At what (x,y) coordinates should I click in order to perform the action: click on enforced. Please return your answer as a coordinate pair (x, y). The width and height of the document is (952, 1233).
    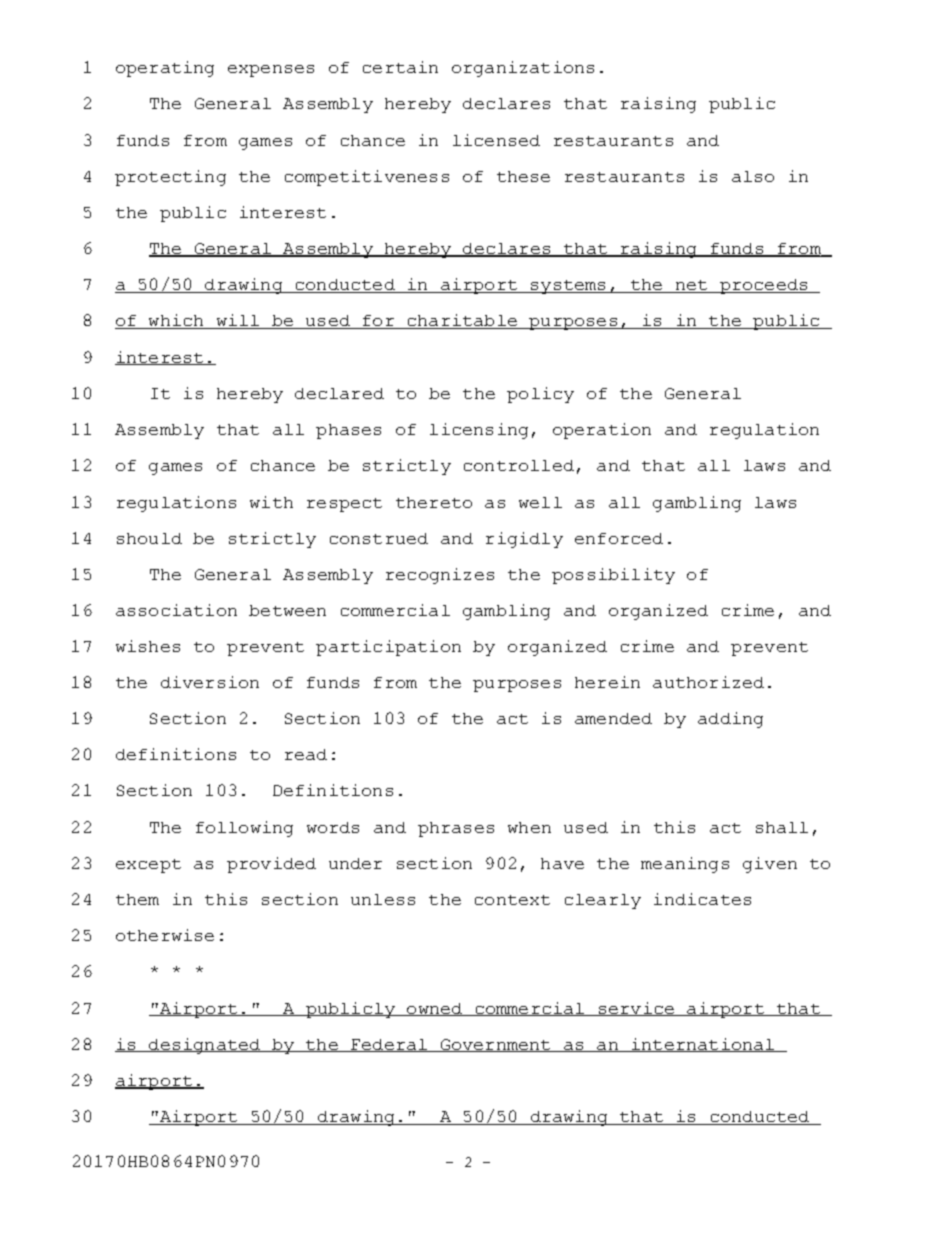
    Looking at the image, I should click on (619, 538).
